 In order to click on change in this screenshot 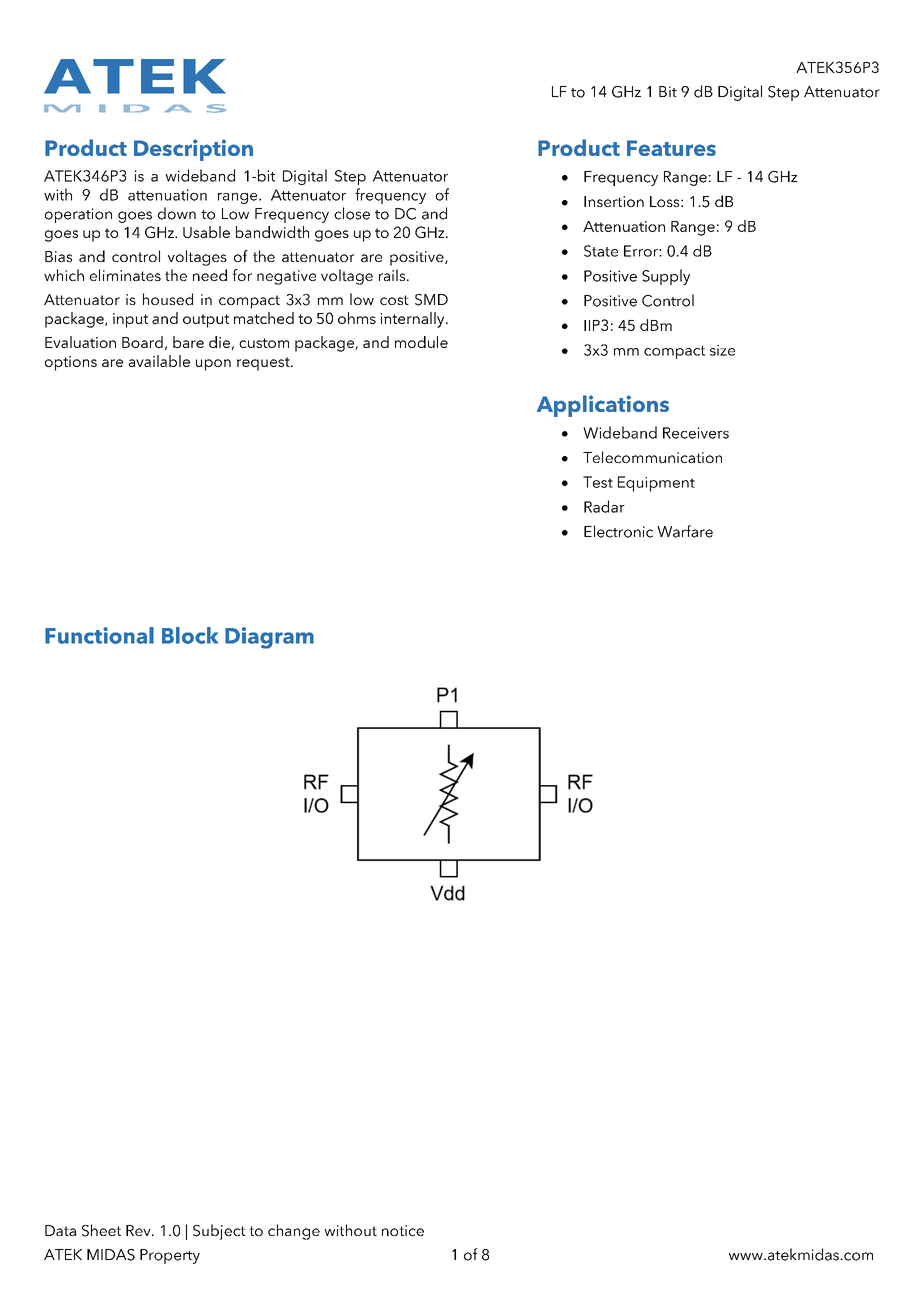, I will do `click(294, 1232)`.
